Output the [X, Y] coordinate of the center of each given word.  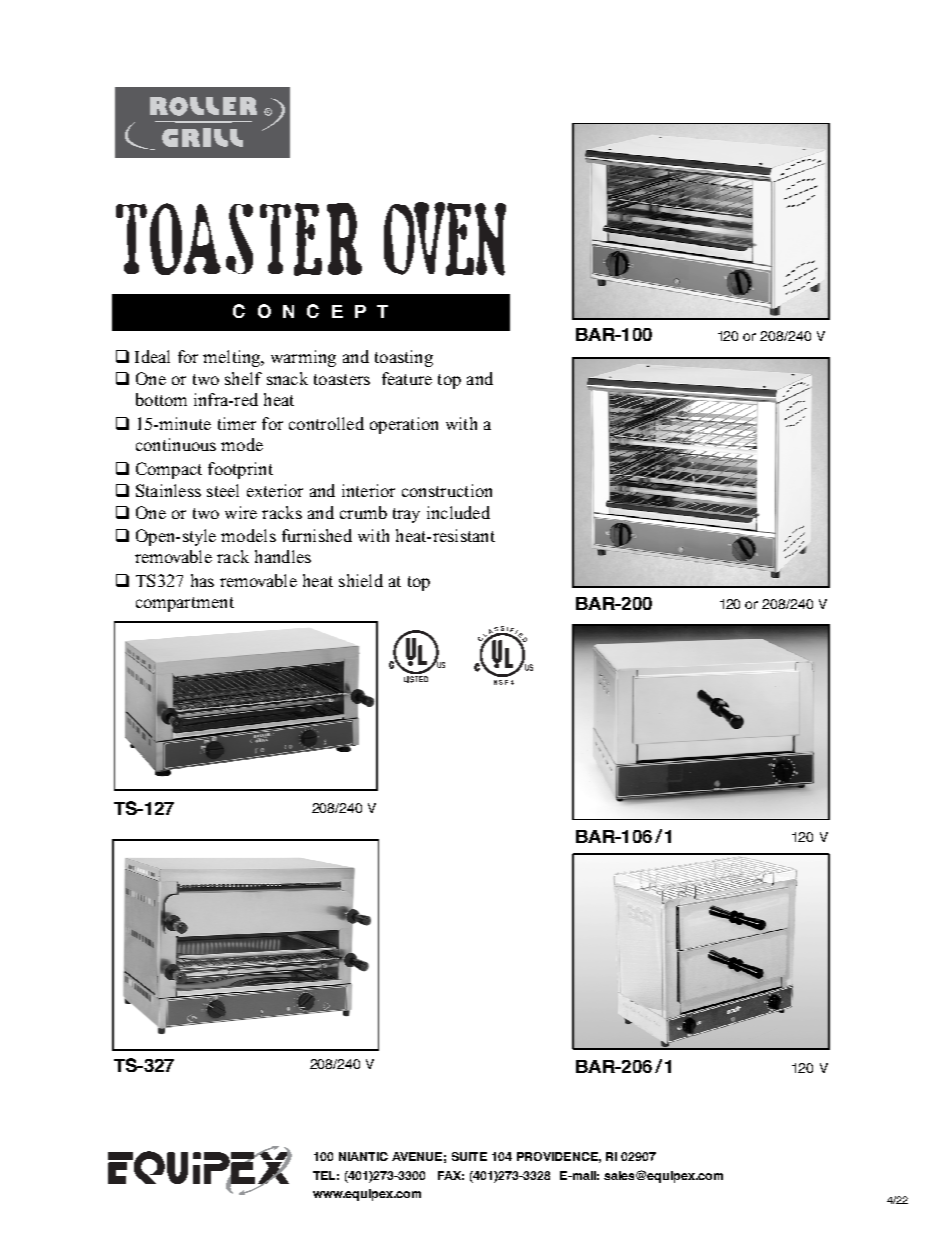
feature [407, 378]
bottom [161, 399]
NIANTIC [363, 1156]
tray [406, 515]
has [202, 580]
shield [361, 580]
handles [283, 556]
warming [303, 358]
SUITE [469, 1156]
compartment [185, 604]
